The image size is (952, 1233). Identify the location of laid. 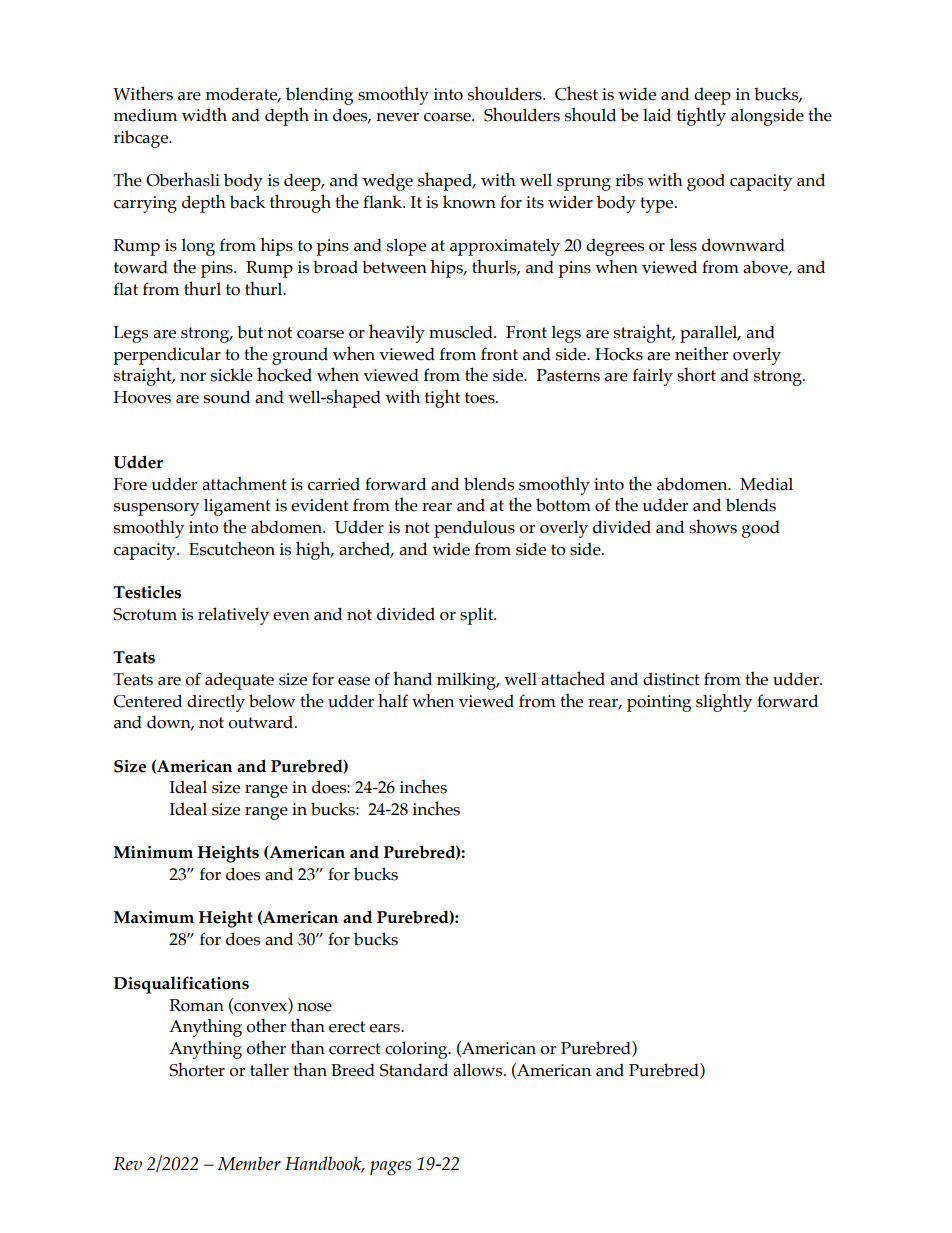
(657, 115).
